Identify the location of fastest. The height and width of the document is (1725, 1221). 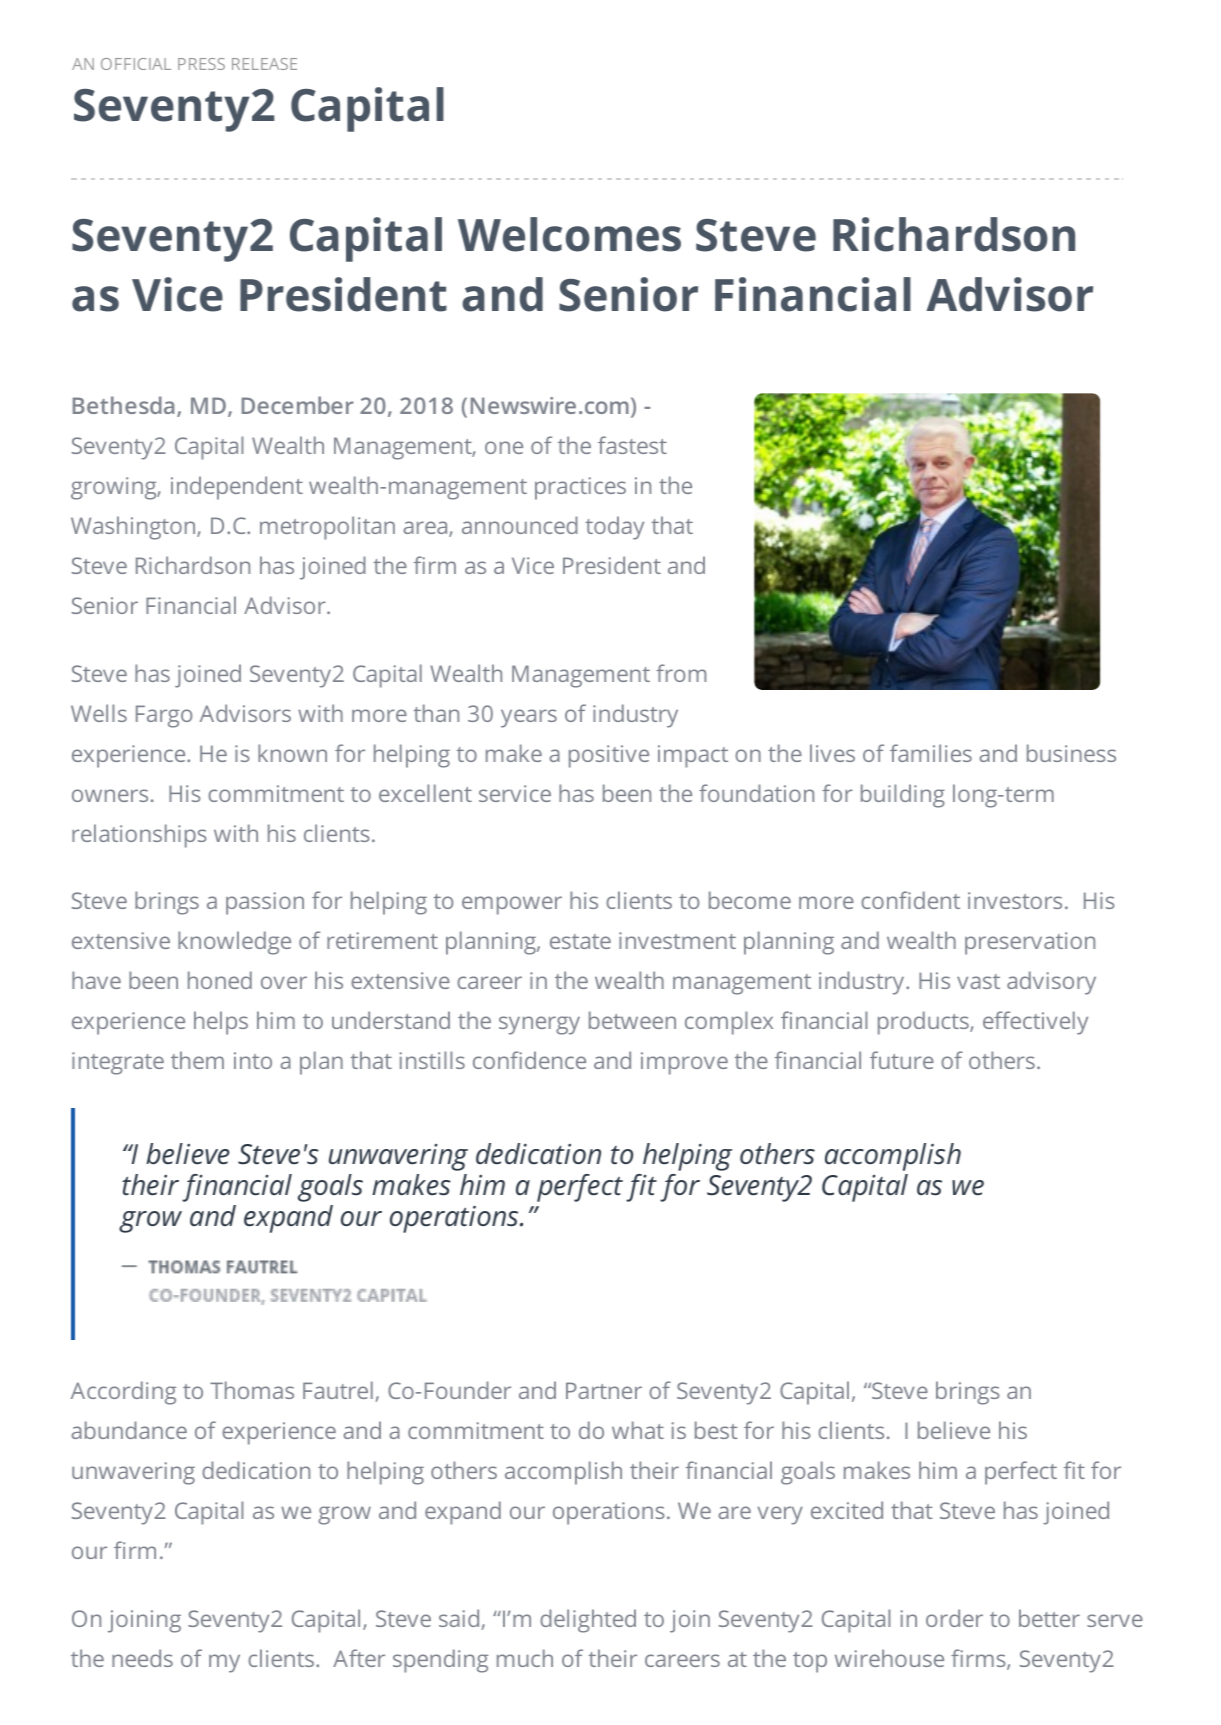
(632, 445).
